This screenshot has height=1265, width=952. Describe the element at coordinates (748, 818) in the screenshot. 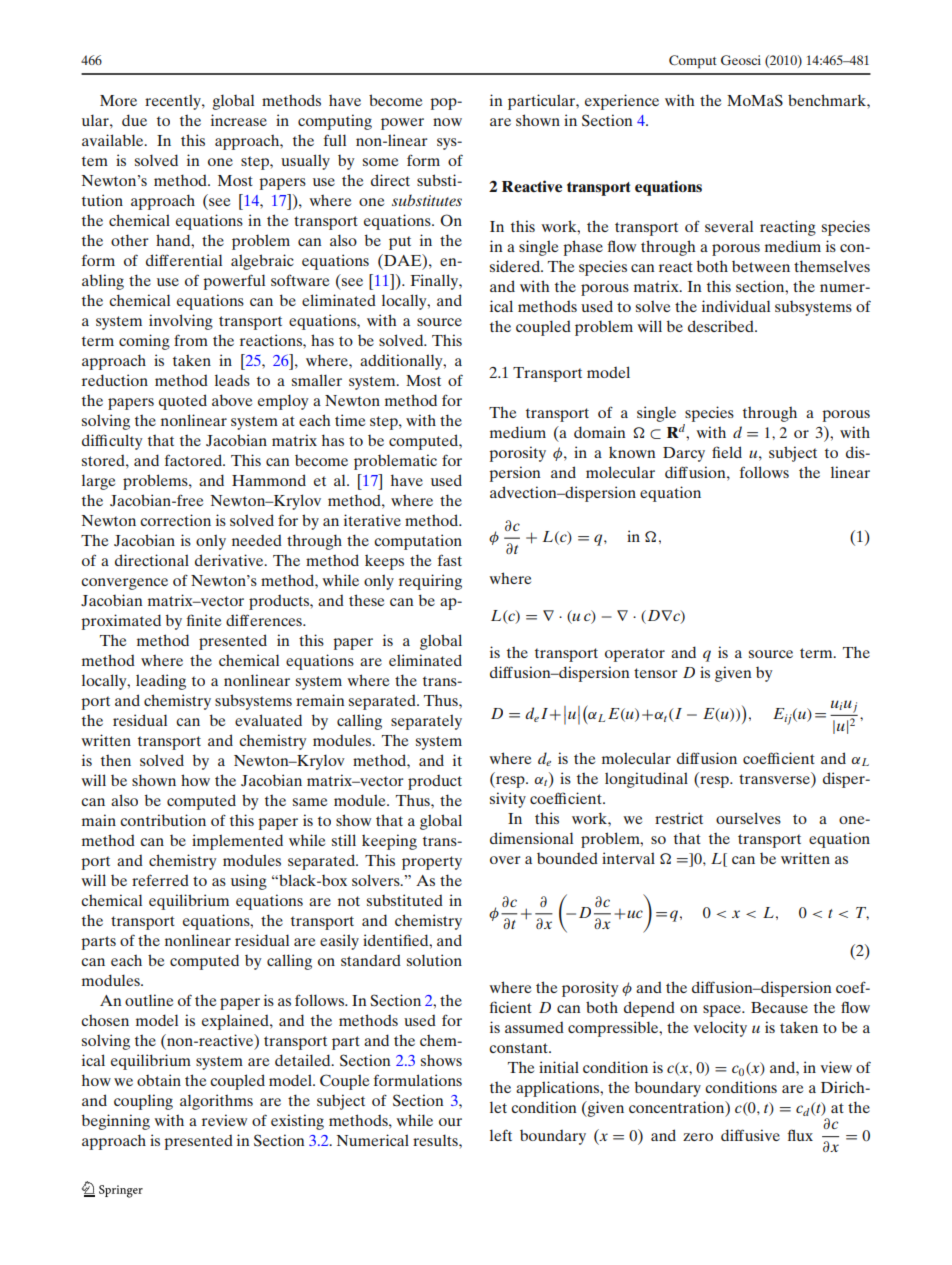

I see `ourselves` at that location.
